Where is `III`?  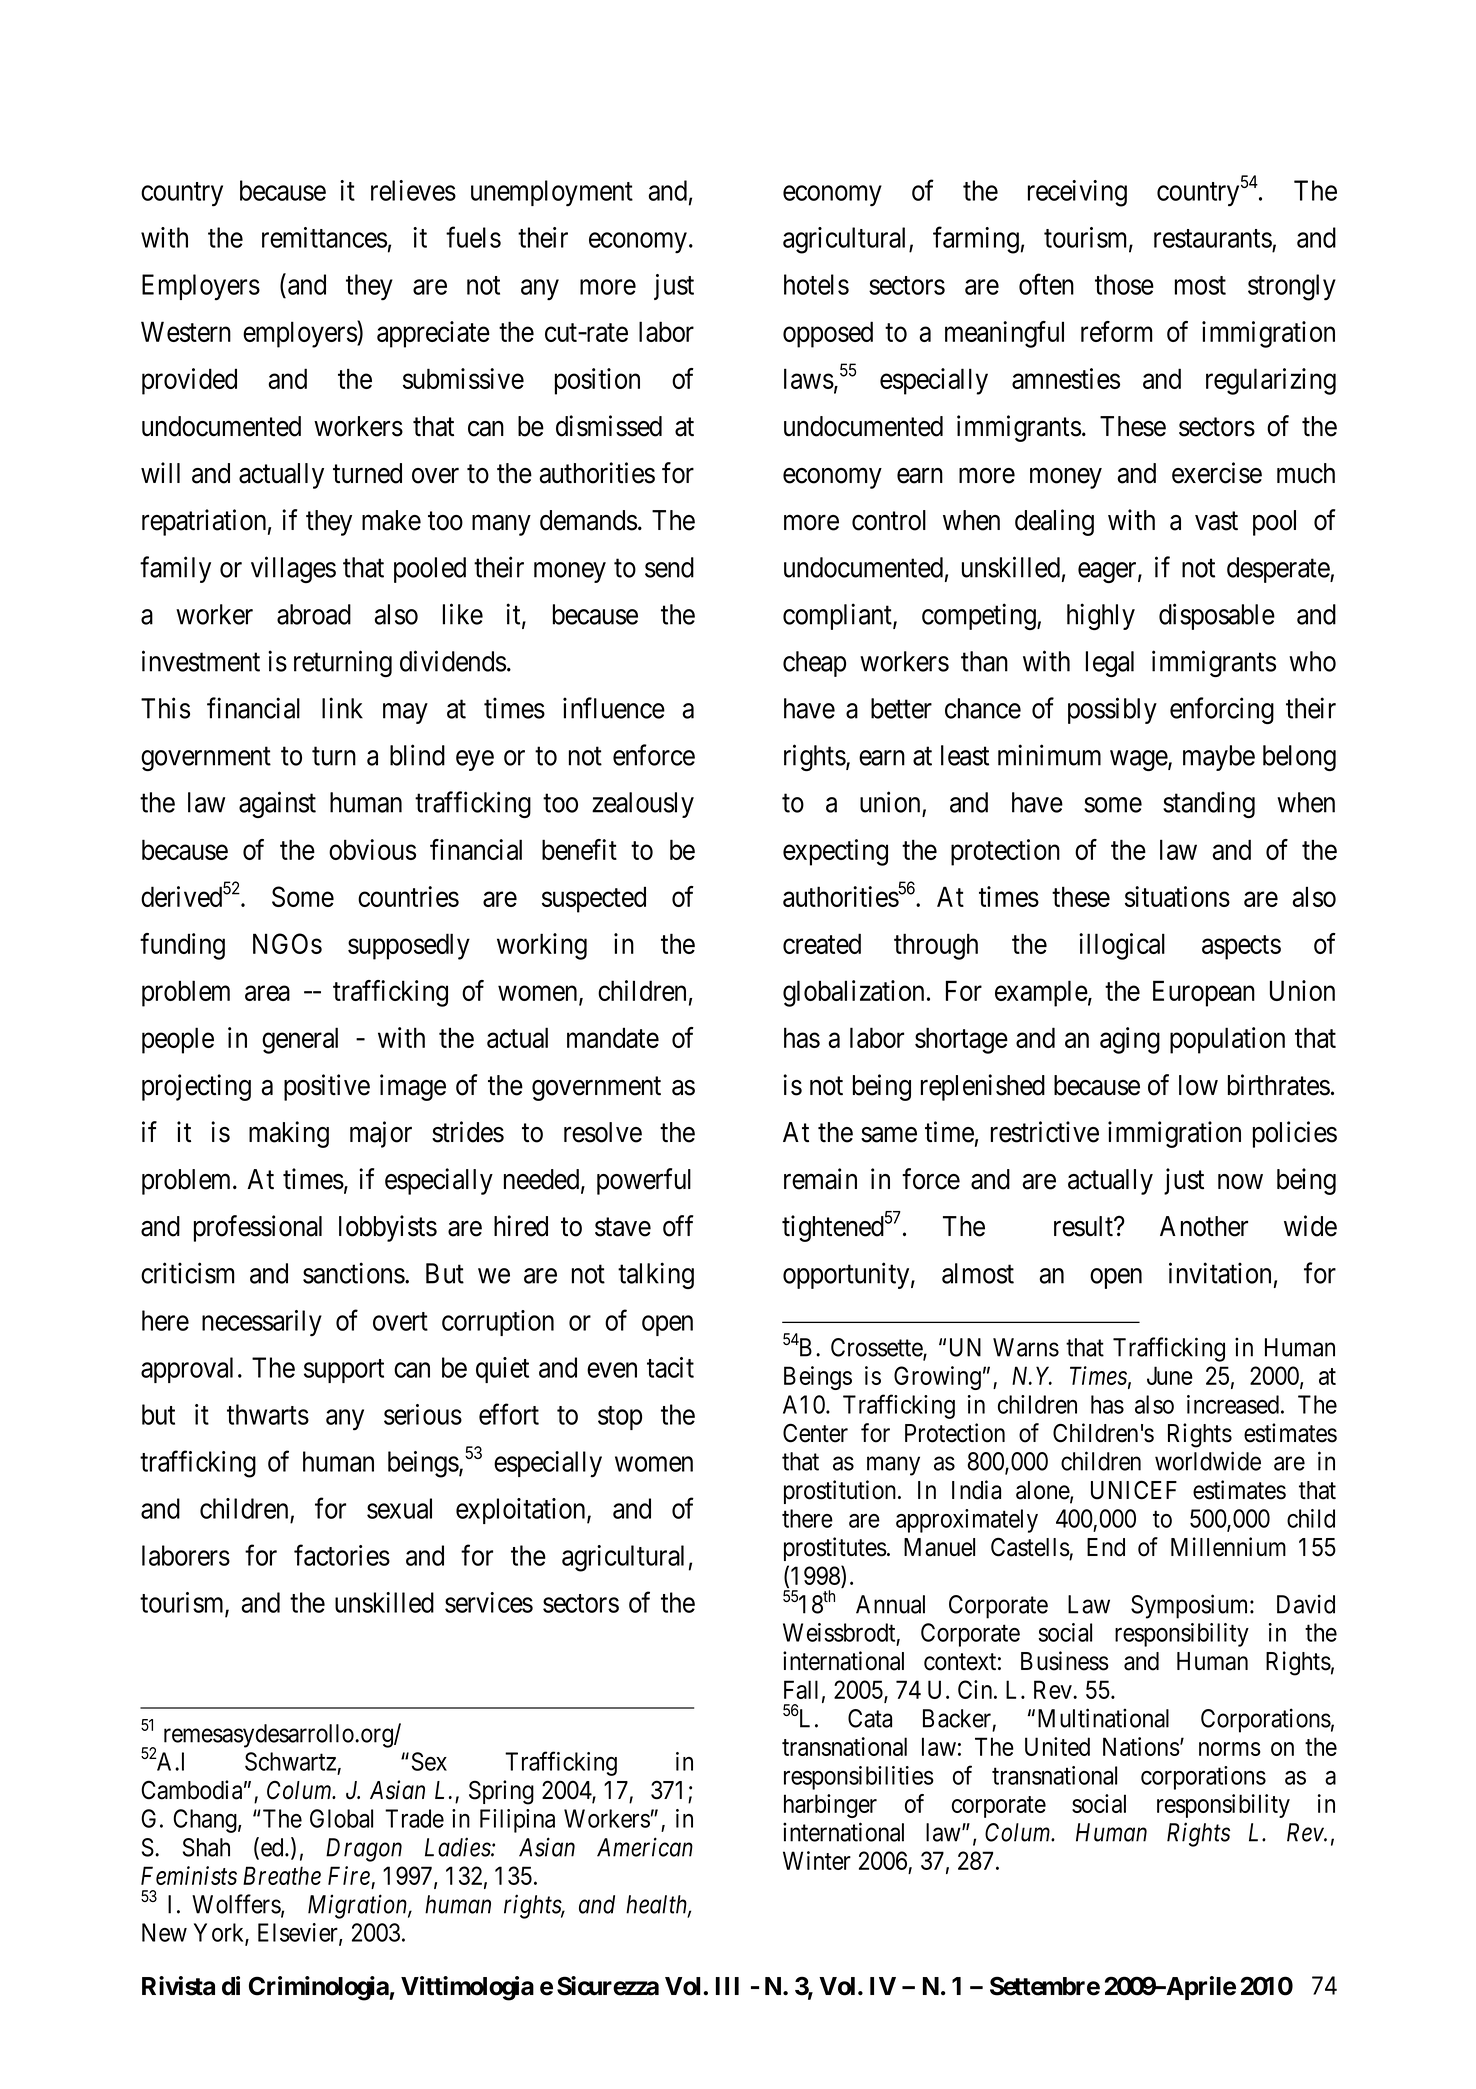
III is located at coordinates (727, 1986).
